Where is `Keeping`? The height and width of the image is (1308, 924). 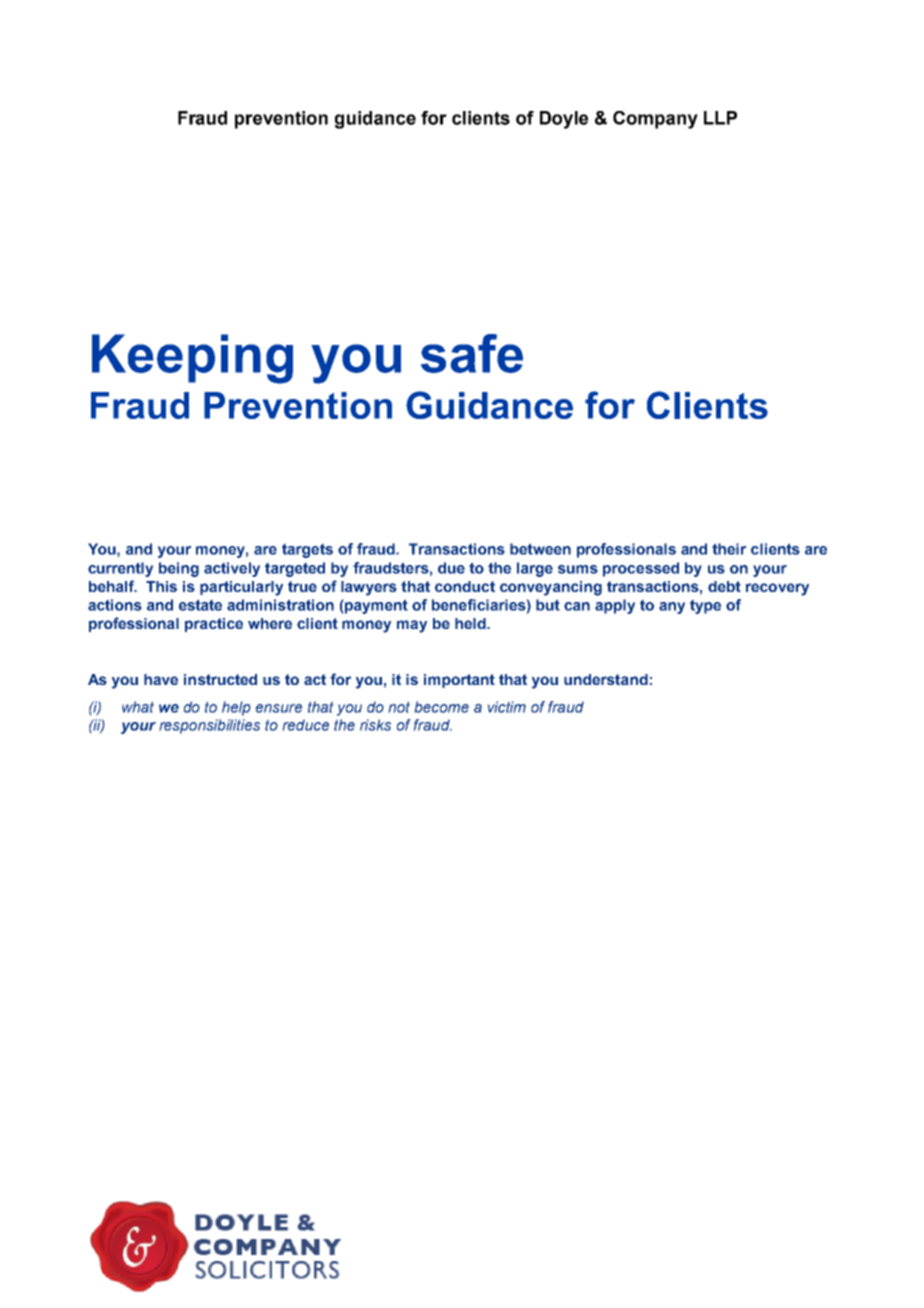
Keeping is located at coordinates (192, 359).
